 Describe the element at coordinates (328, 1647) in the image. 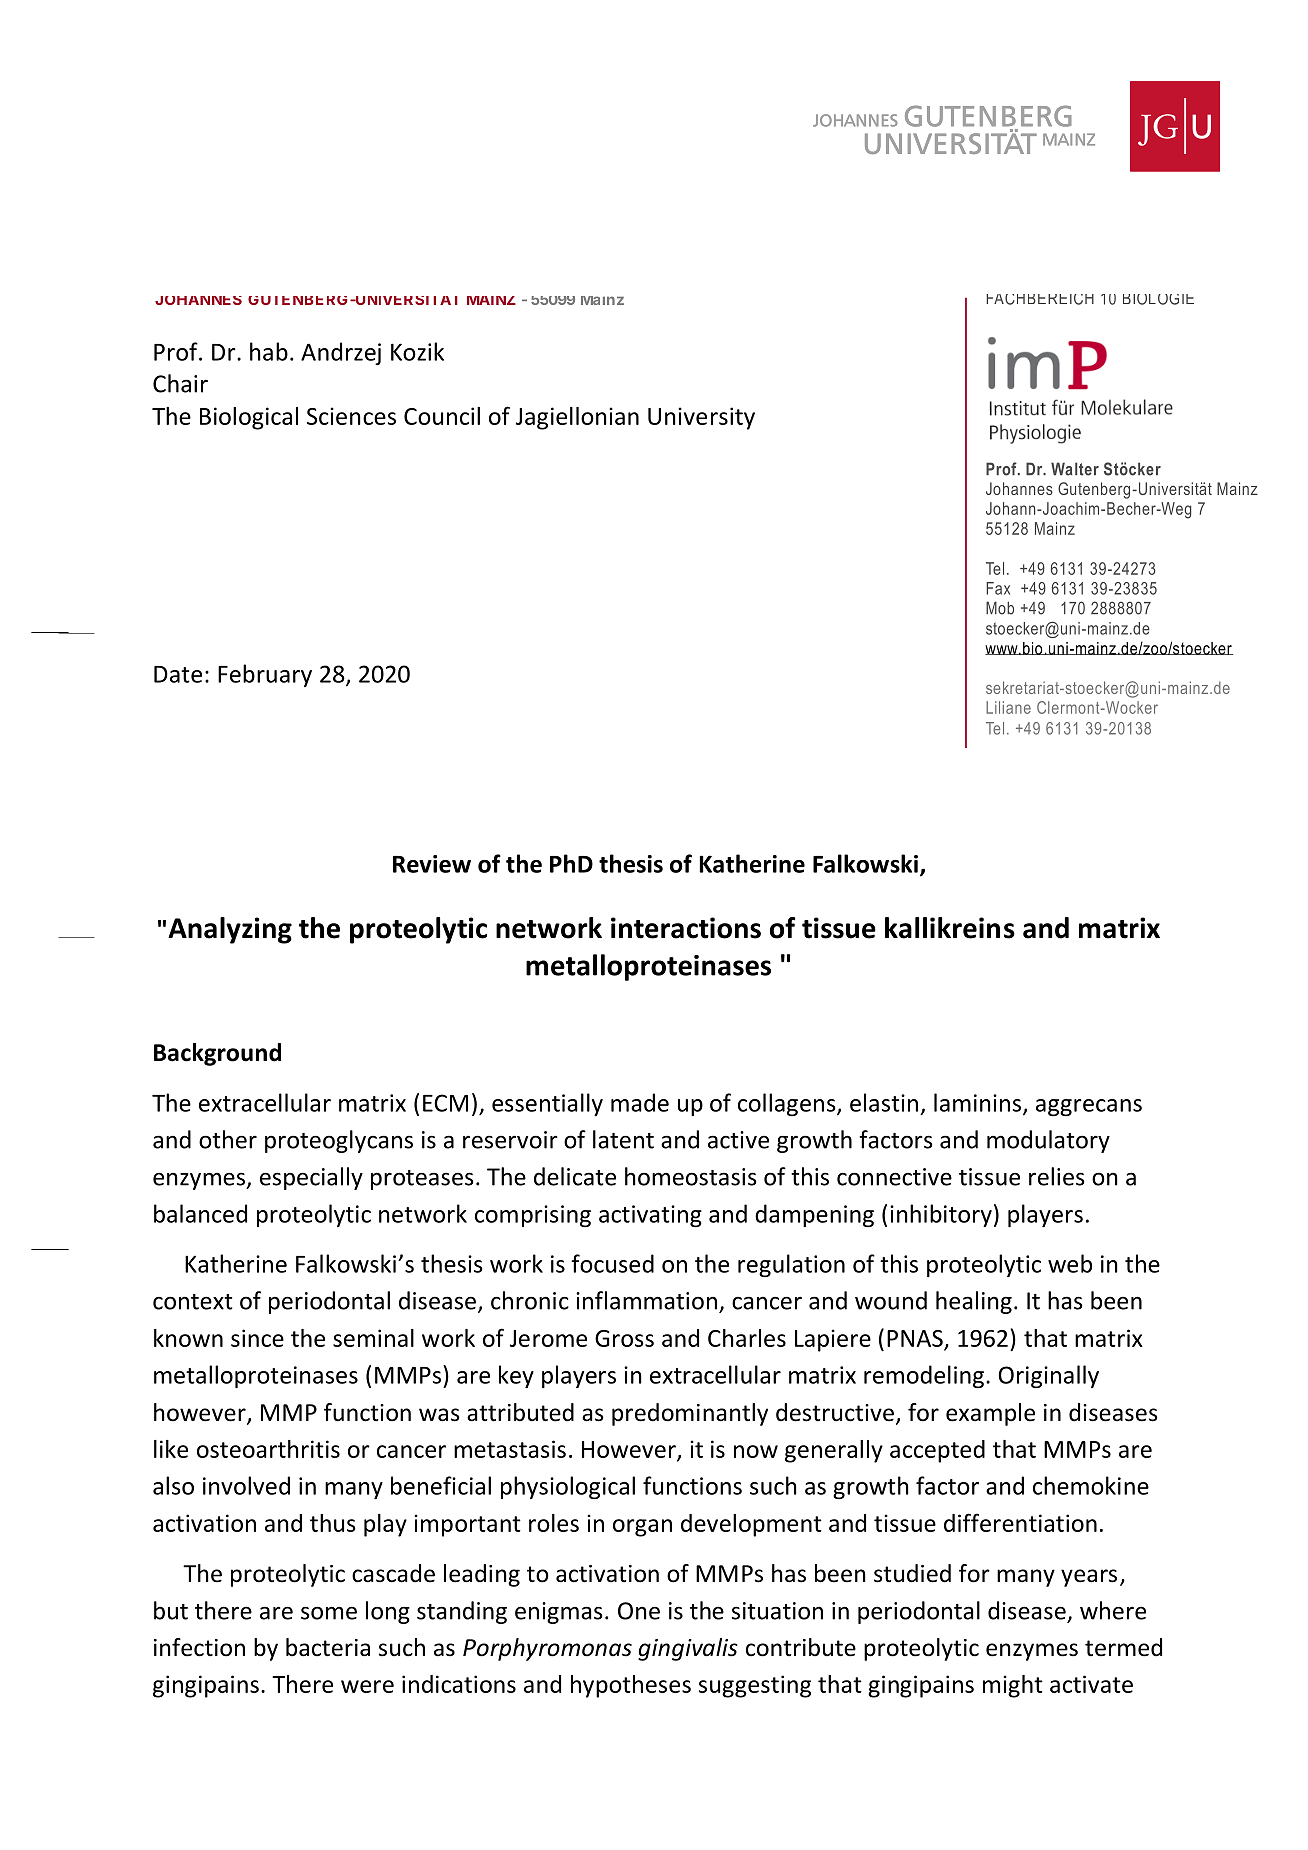

I see `bacteria` at that location.
